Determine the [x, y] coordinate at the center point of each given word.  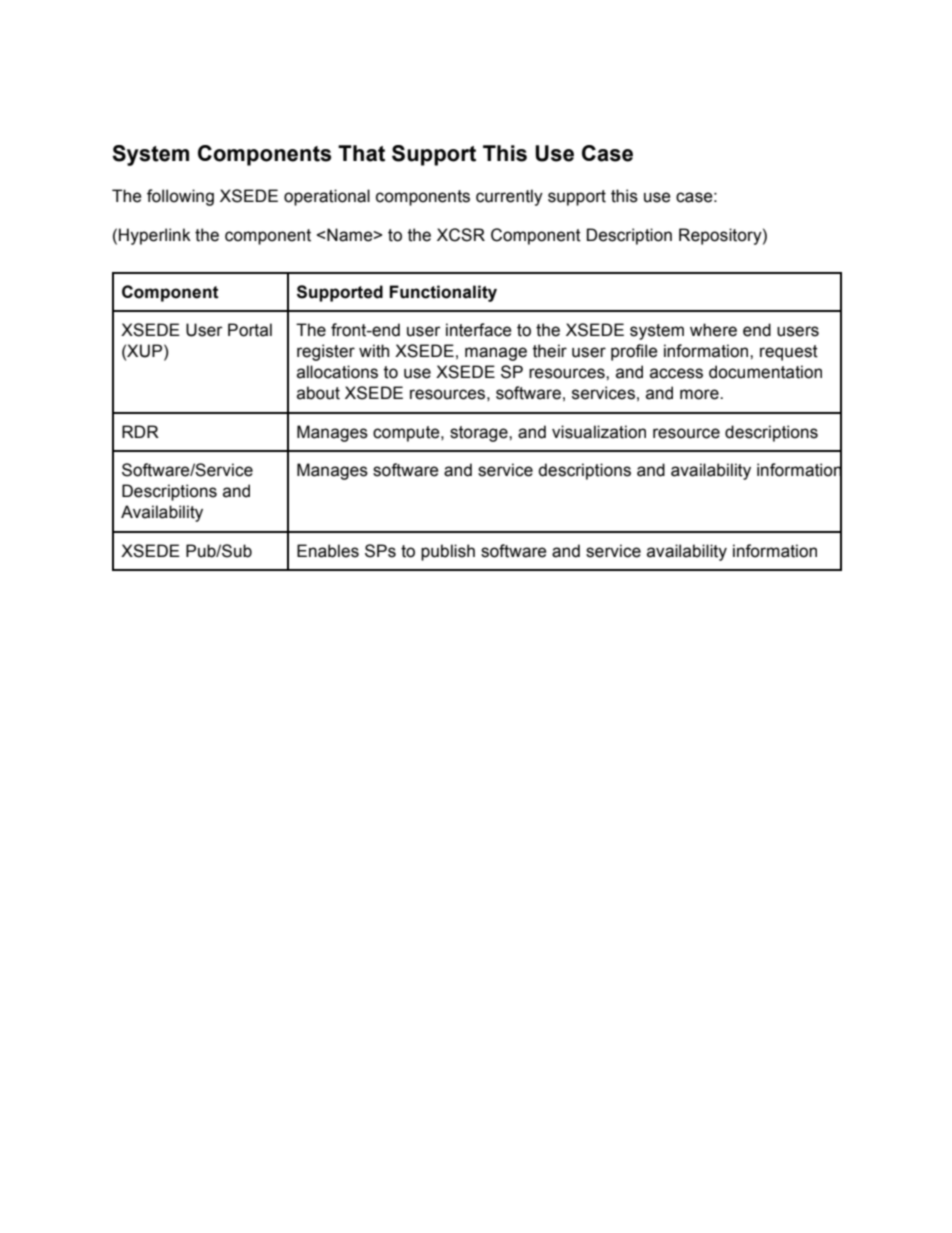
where [713, 330]
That [361, 153]
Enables [328, 551]
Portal [250, 330]
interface [479, 330]
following [180, 197]
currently [509, 197]
